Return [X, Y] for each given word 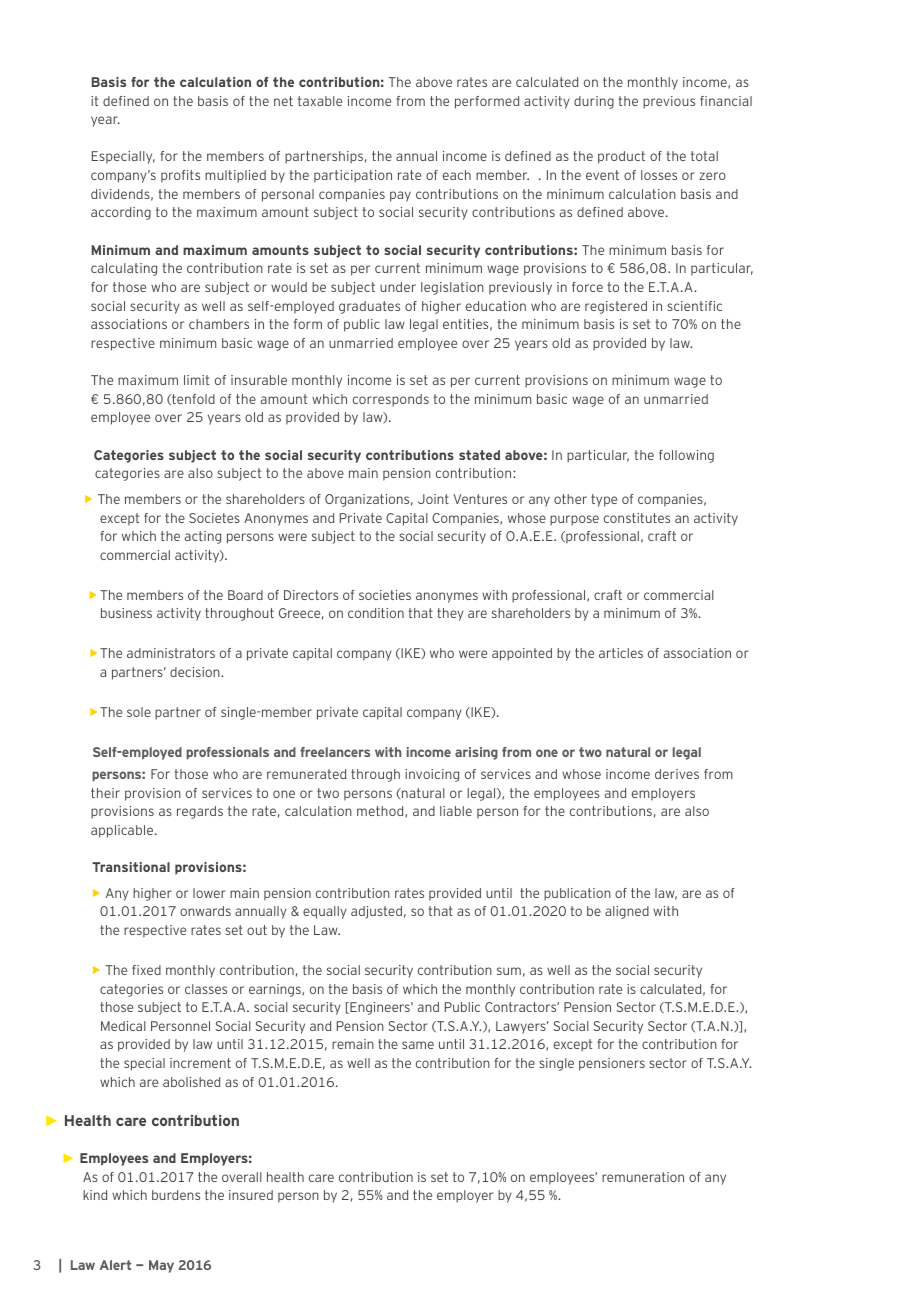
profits [180, 176]
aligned [627, 912]
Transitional [131, 867]
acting [203, 537]
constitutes [637, 518]
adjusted [376, 912]
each [457, 175]
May [161, 1266]
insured [251, 1195]
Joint [433, 499]
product [621, 157]
